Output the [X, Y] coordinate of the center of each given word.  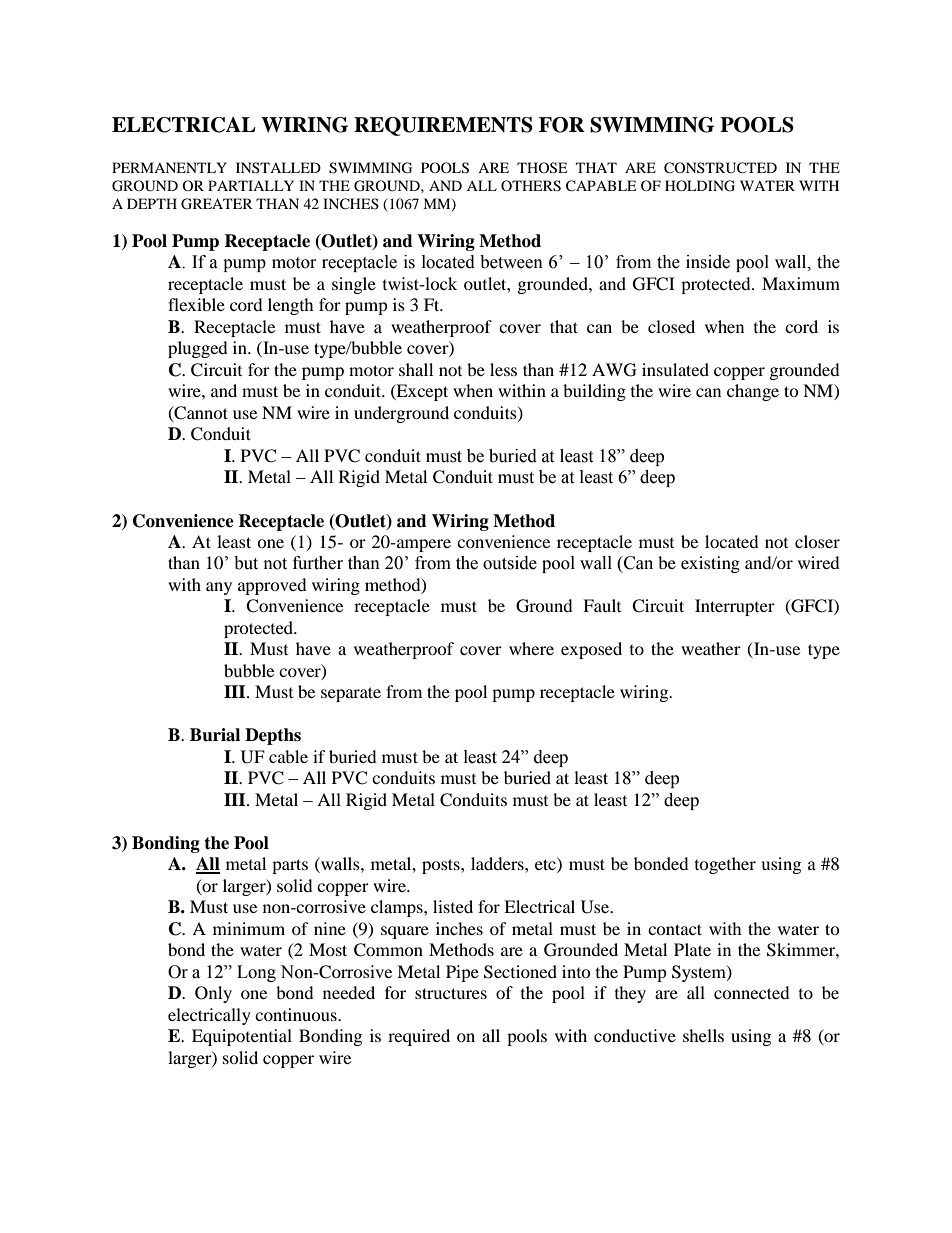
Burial [215, 735]
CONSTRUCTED [720, 168]
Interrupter [735, 607]
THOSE [542, 168]
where [531, 648]
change [753, 392]
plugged [198, 349]
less [503, 369]
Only [213, 994]
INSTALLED [278, 167]
